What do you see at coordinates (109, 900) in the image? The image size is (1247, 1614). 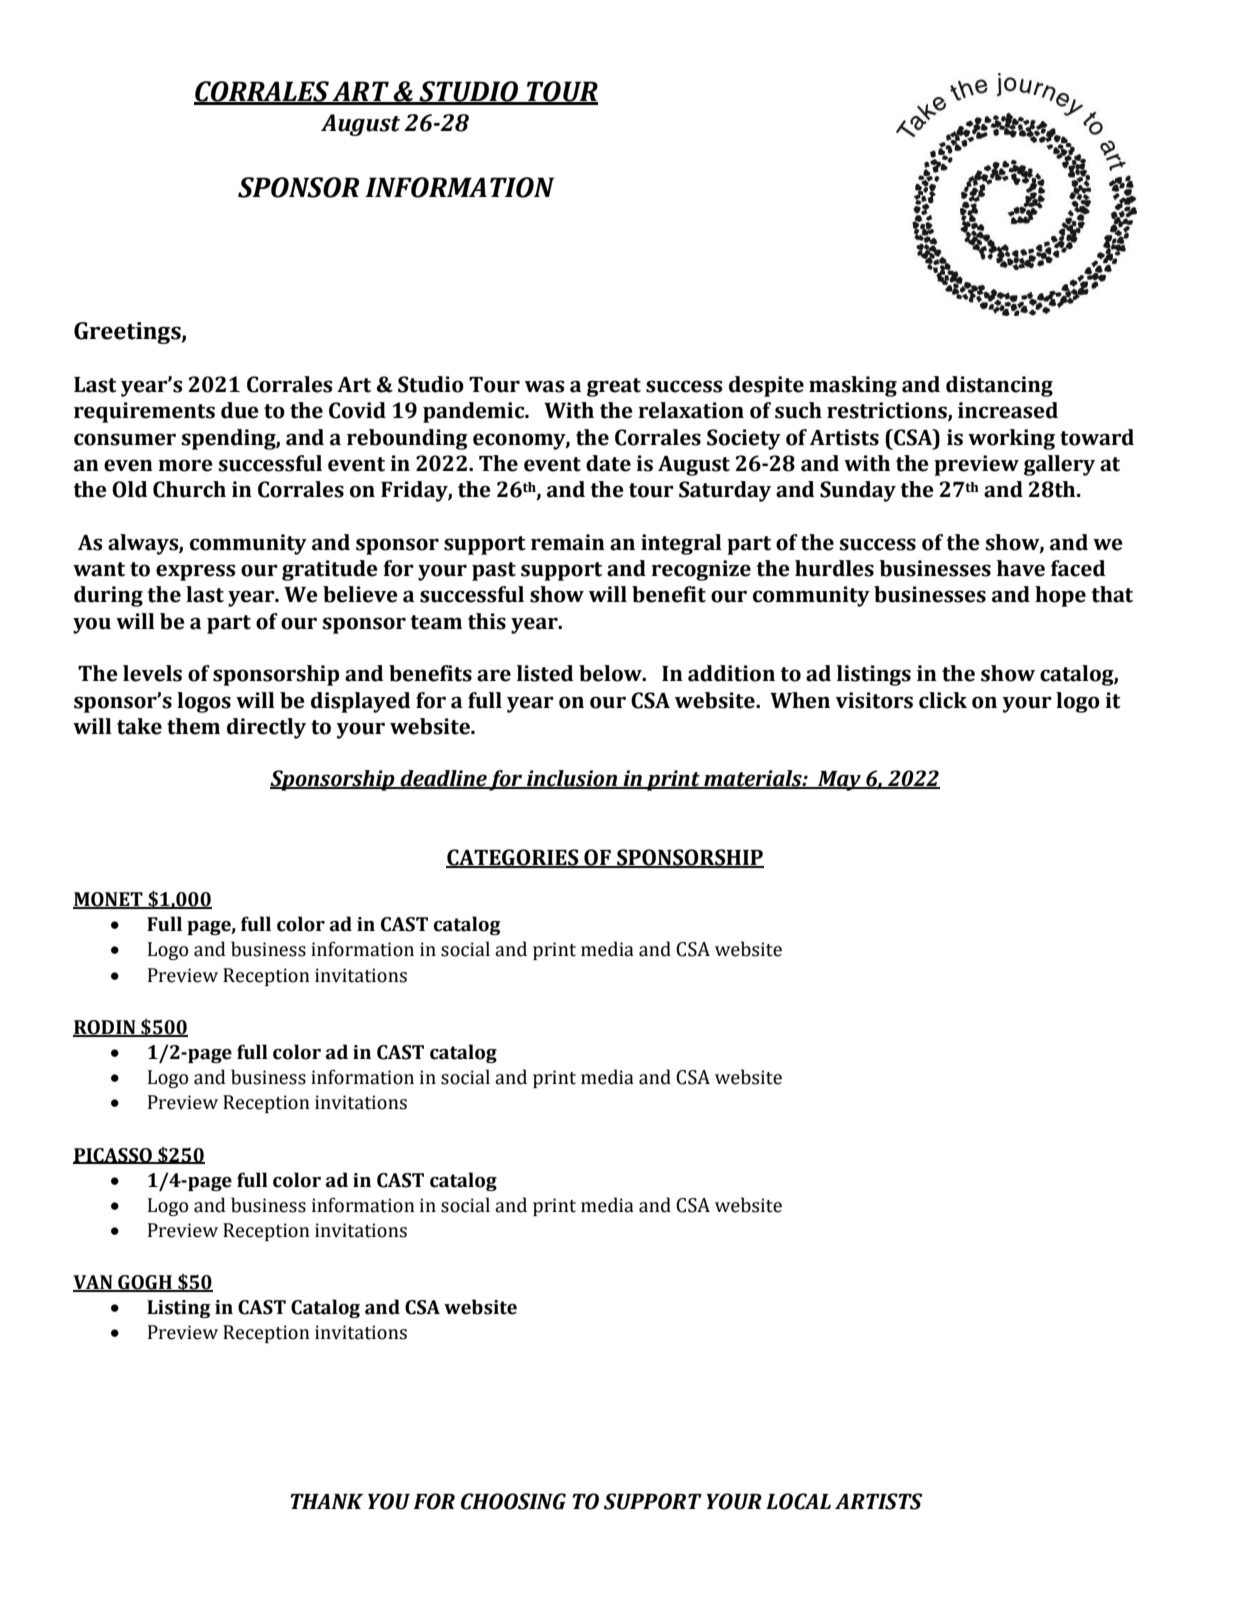 I see `MONET` at bounding box center [109, 900].
